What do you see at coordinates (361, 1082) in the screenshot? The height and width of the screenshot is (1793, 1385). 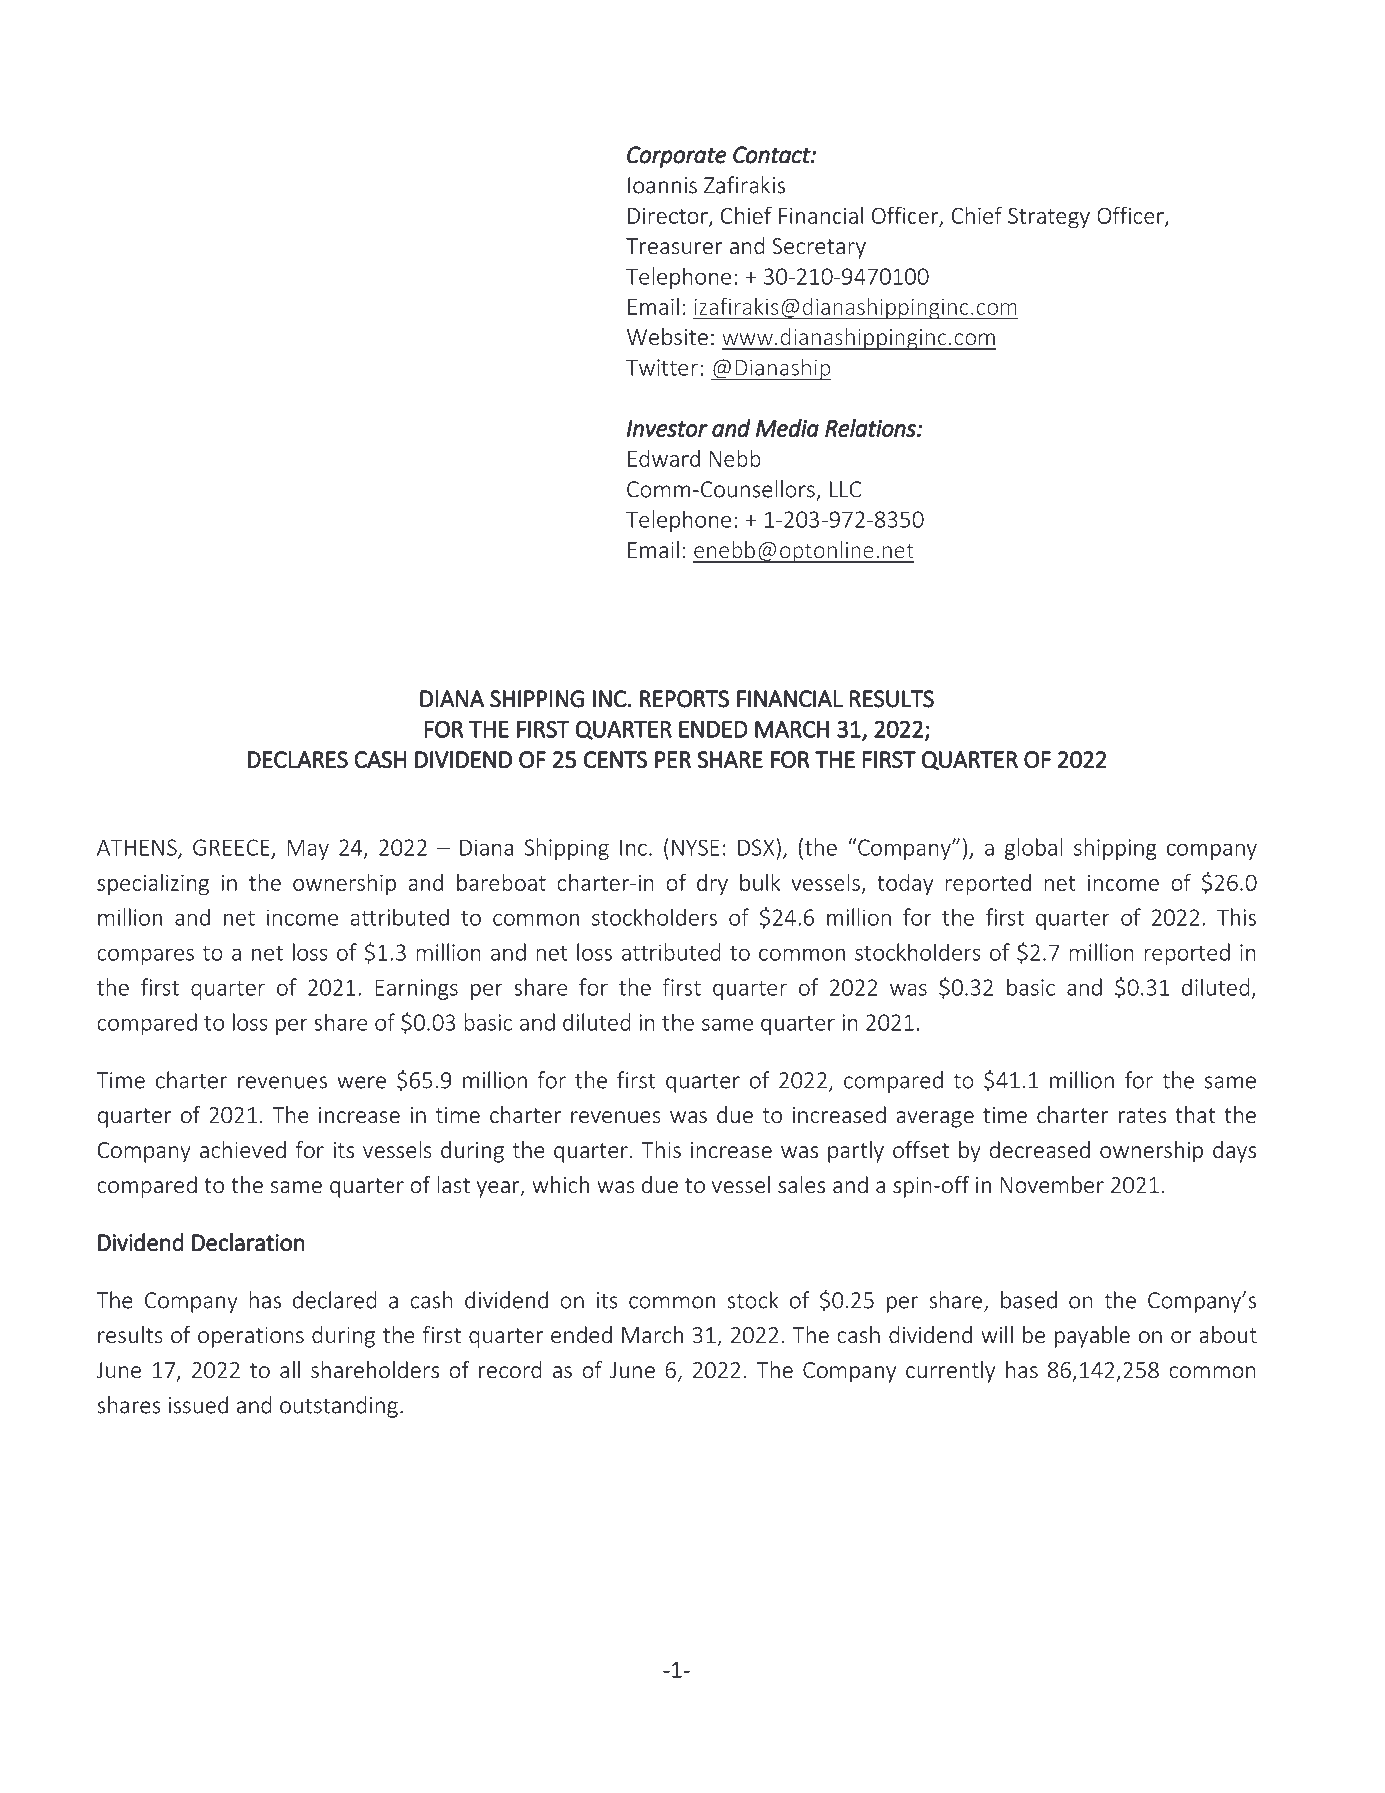 I see `were` at bounding box center [361, 1082].
